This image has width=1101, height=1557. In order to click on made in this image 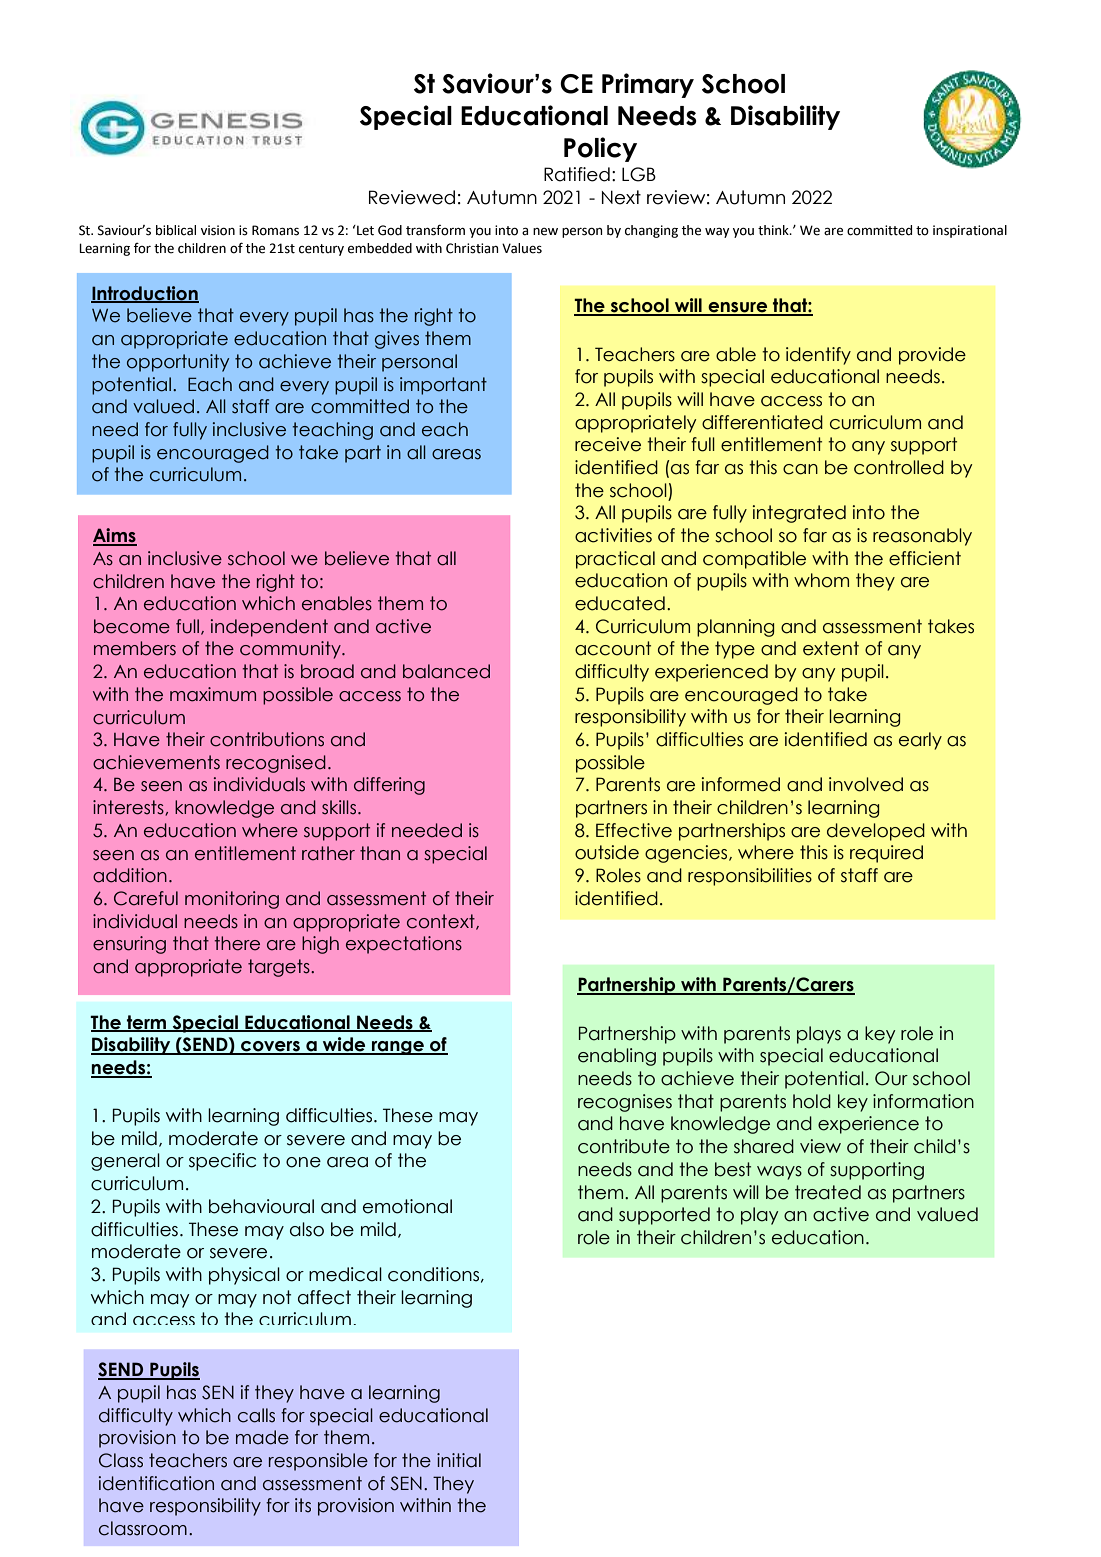, I will do `click(262, 1437)`.
